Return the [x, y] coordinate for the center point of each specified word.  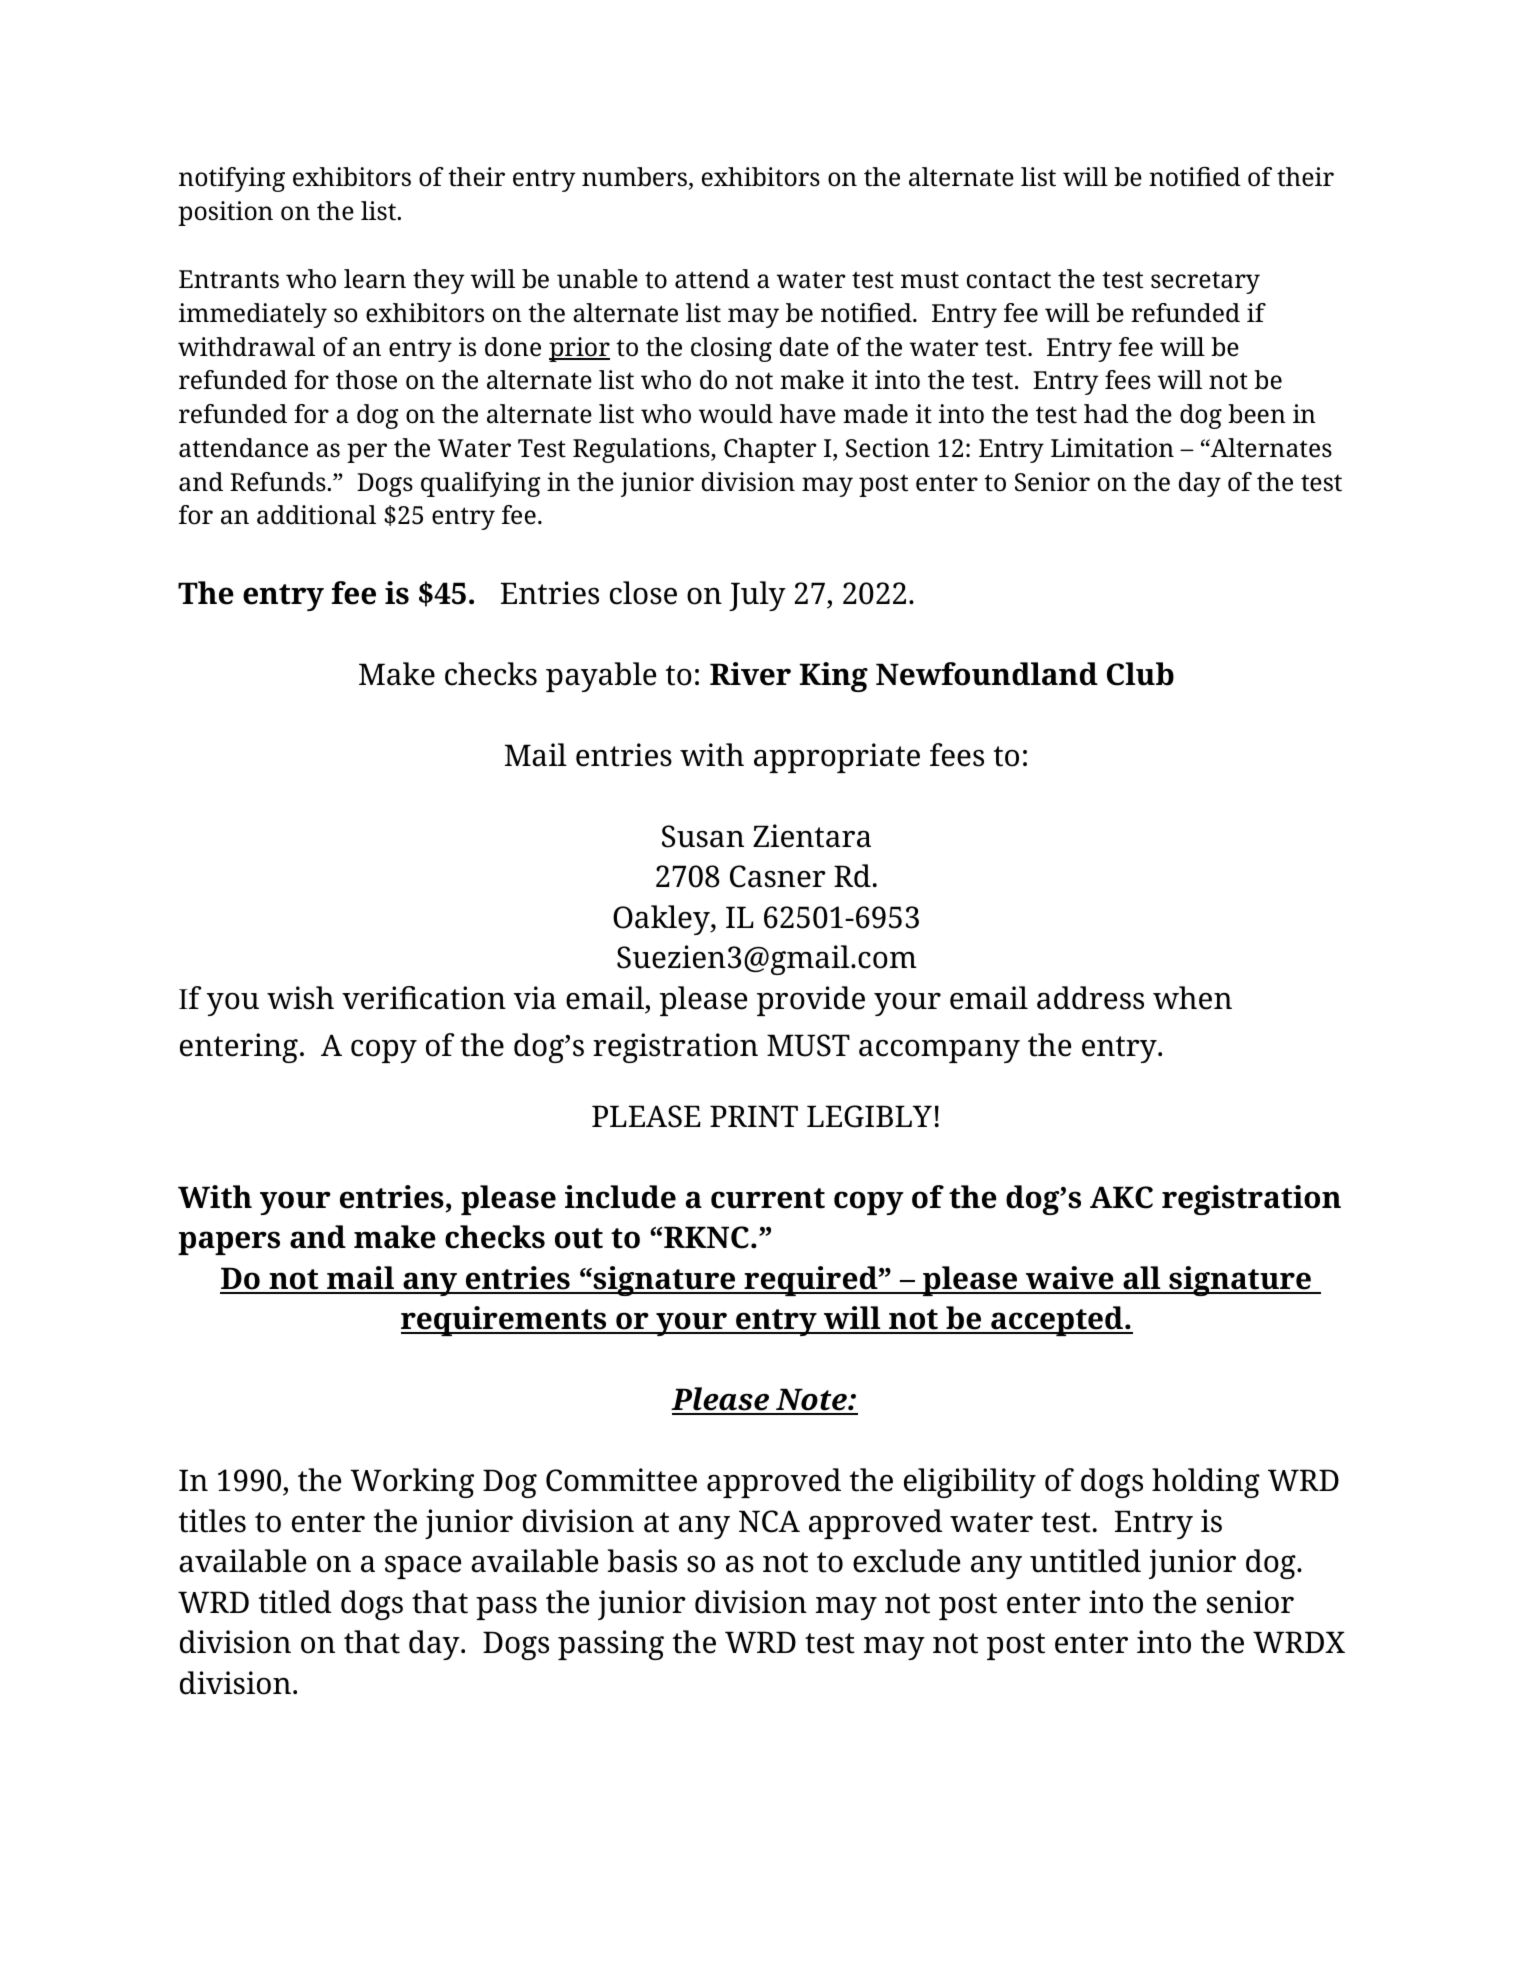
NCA [769, 1521]
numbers [635, 178]
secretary [1205, 282]
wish [300, 998]
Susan [703, 836]
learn [375, 279]
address [1090, 998]
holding [1206, 1483]
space [423, 1567]
